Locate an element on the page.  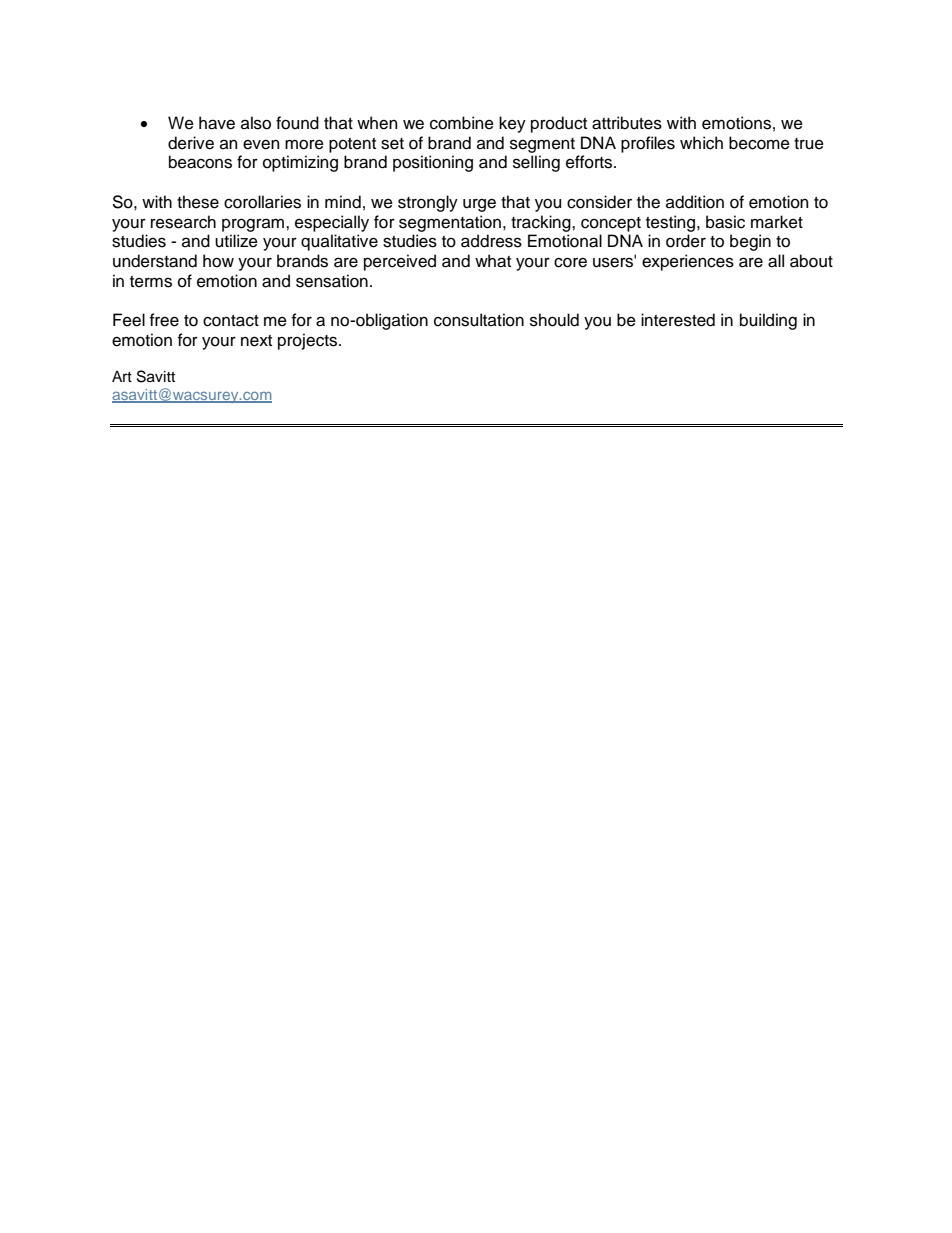
these is located at coordinates (198, 202).
